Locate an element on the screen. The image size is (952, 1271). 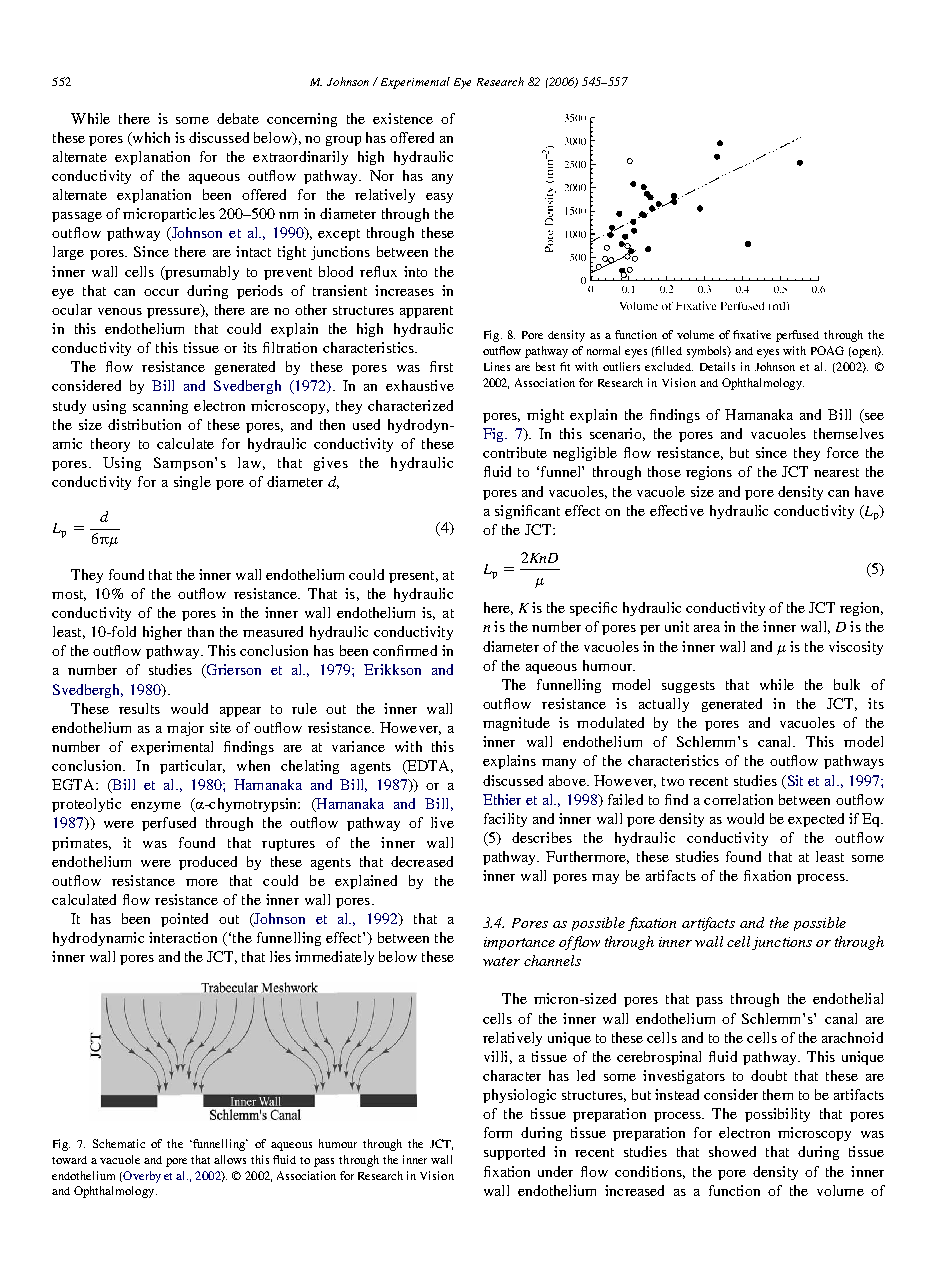
contribute is located at coordinates (515, 452).
